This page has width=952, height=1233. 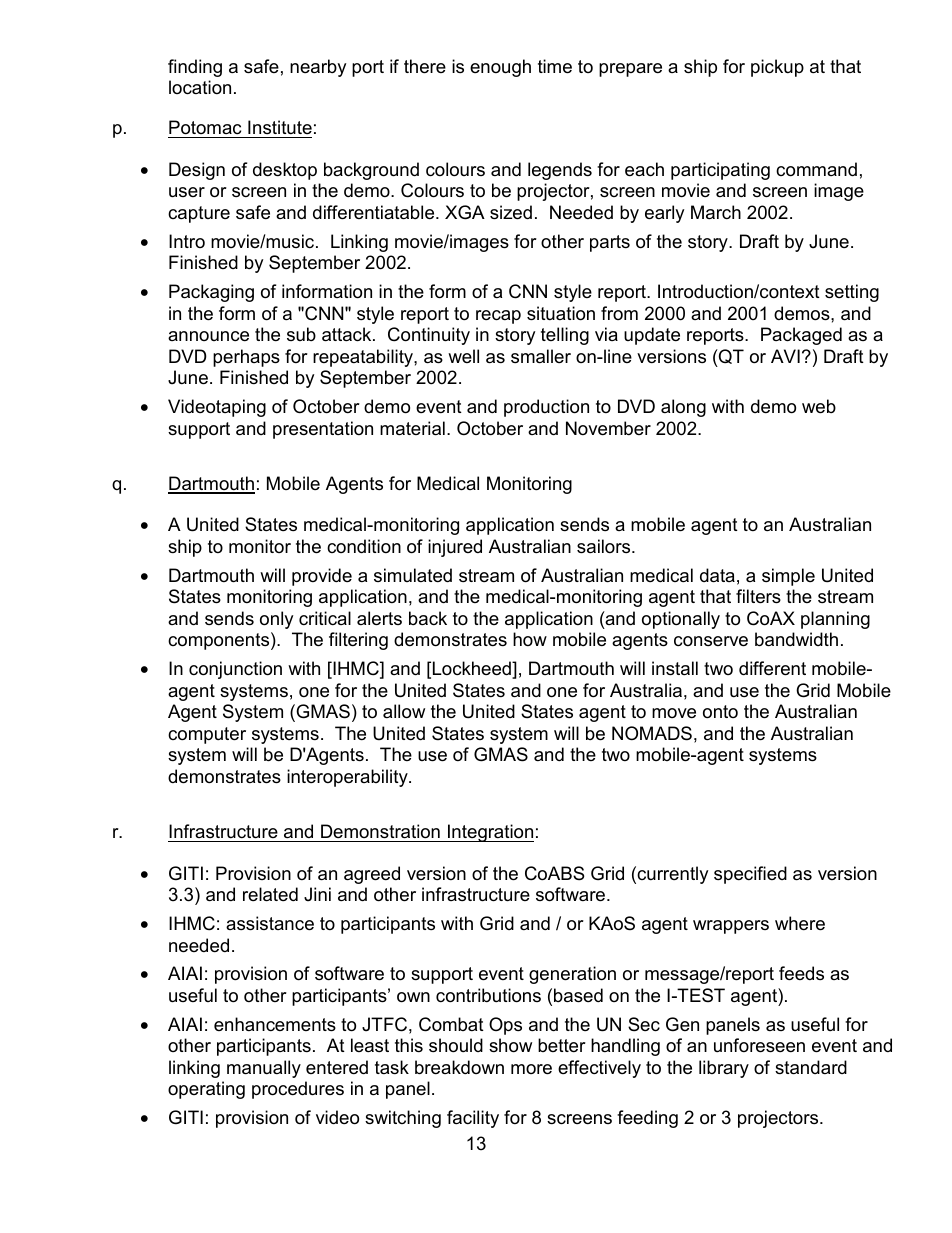 I want to click on enough, so click(x=500, y=68).
